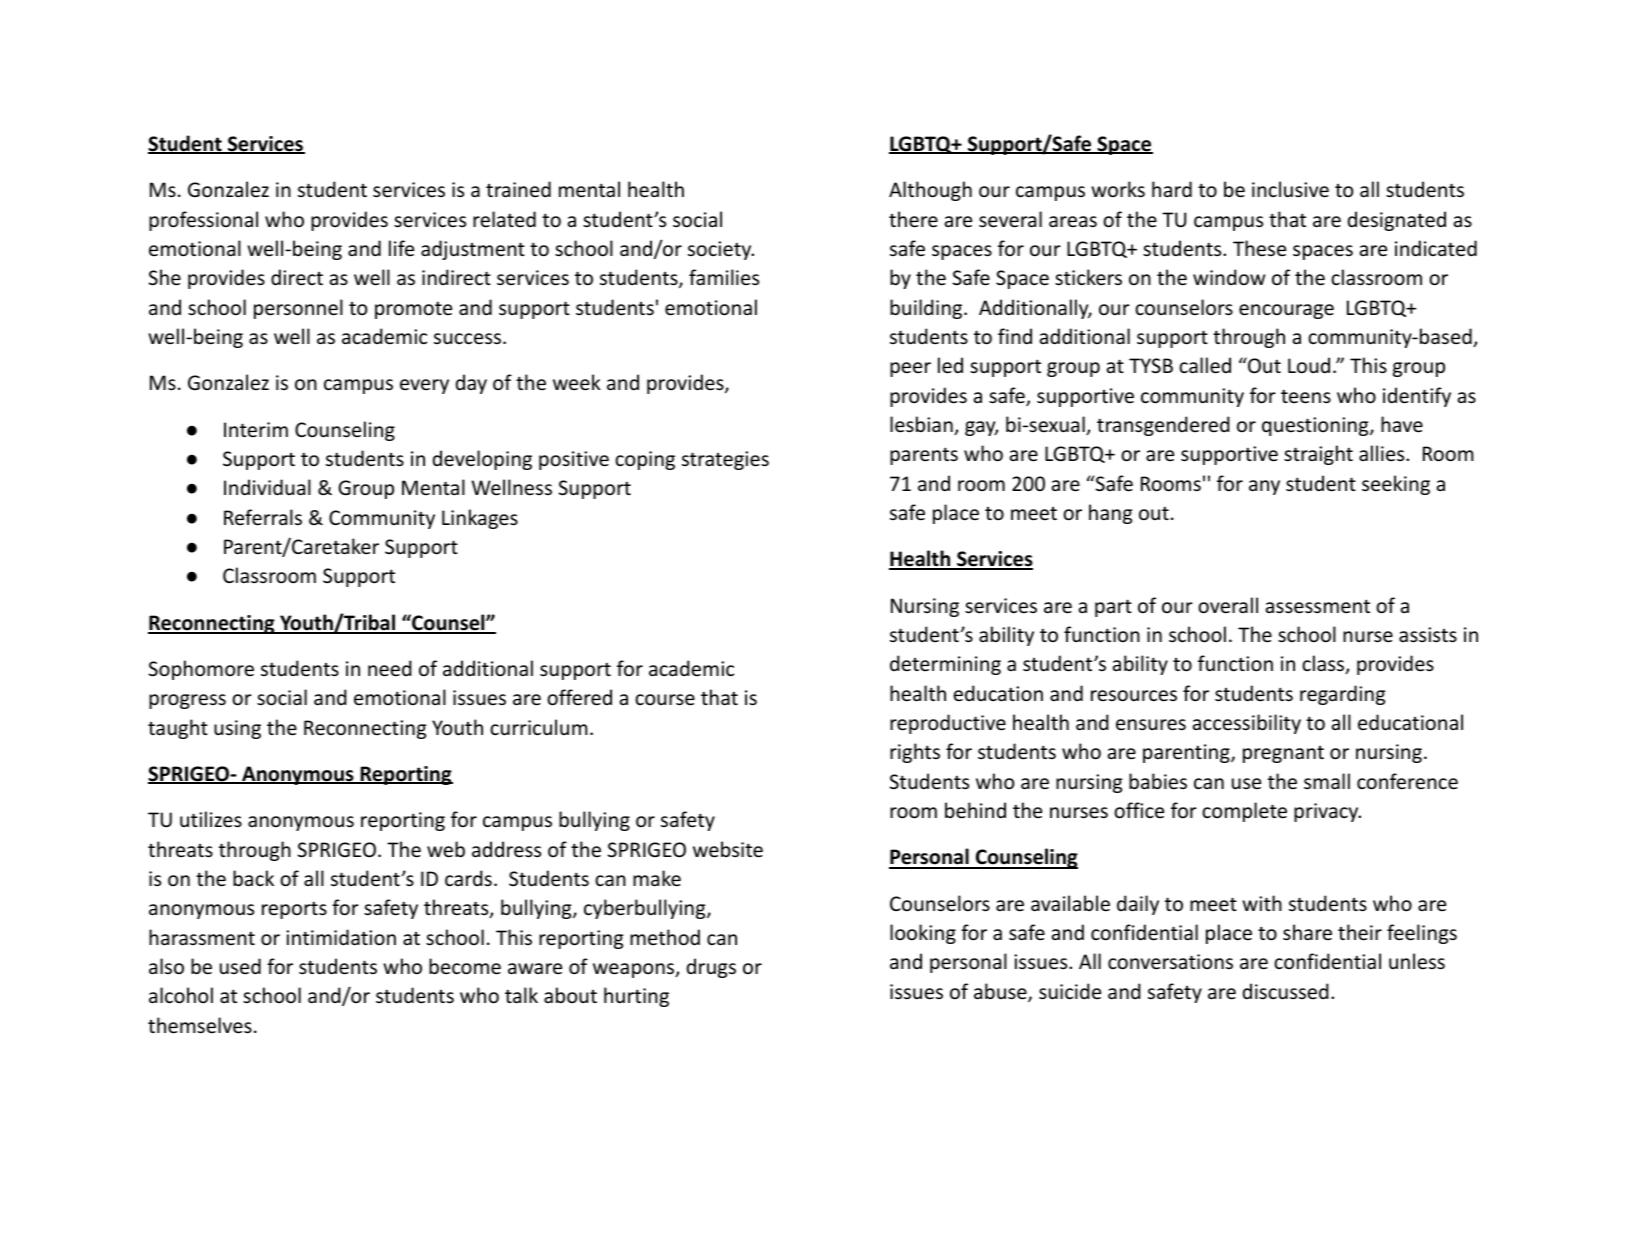 This screenshot has height=1260, width=1630. What do you see at coordinates (237, 729) in the screenshot?
I see `using` at bounding box center [237, 729].
